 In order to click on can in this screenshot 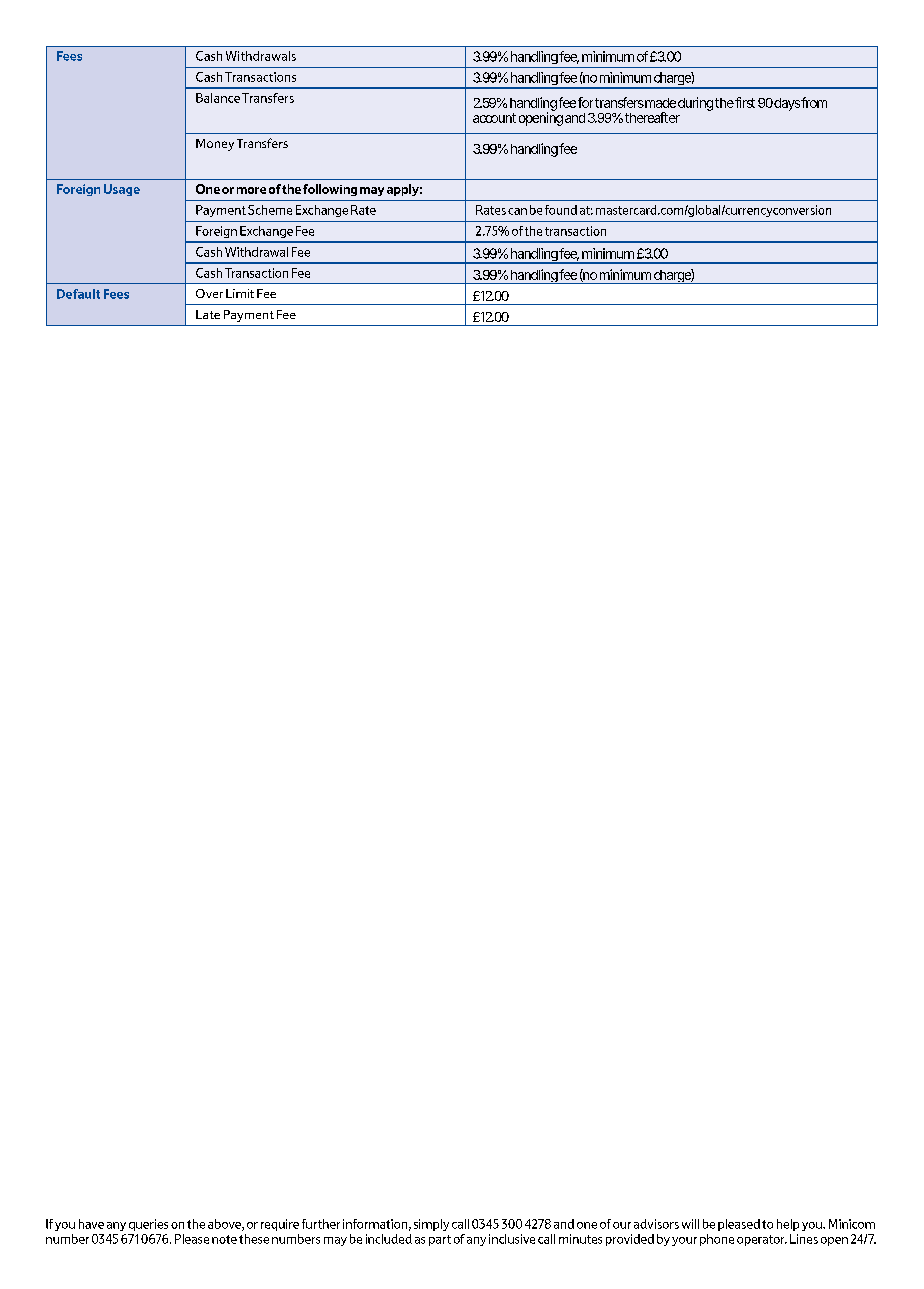, I will do `click(517, 211)`.
